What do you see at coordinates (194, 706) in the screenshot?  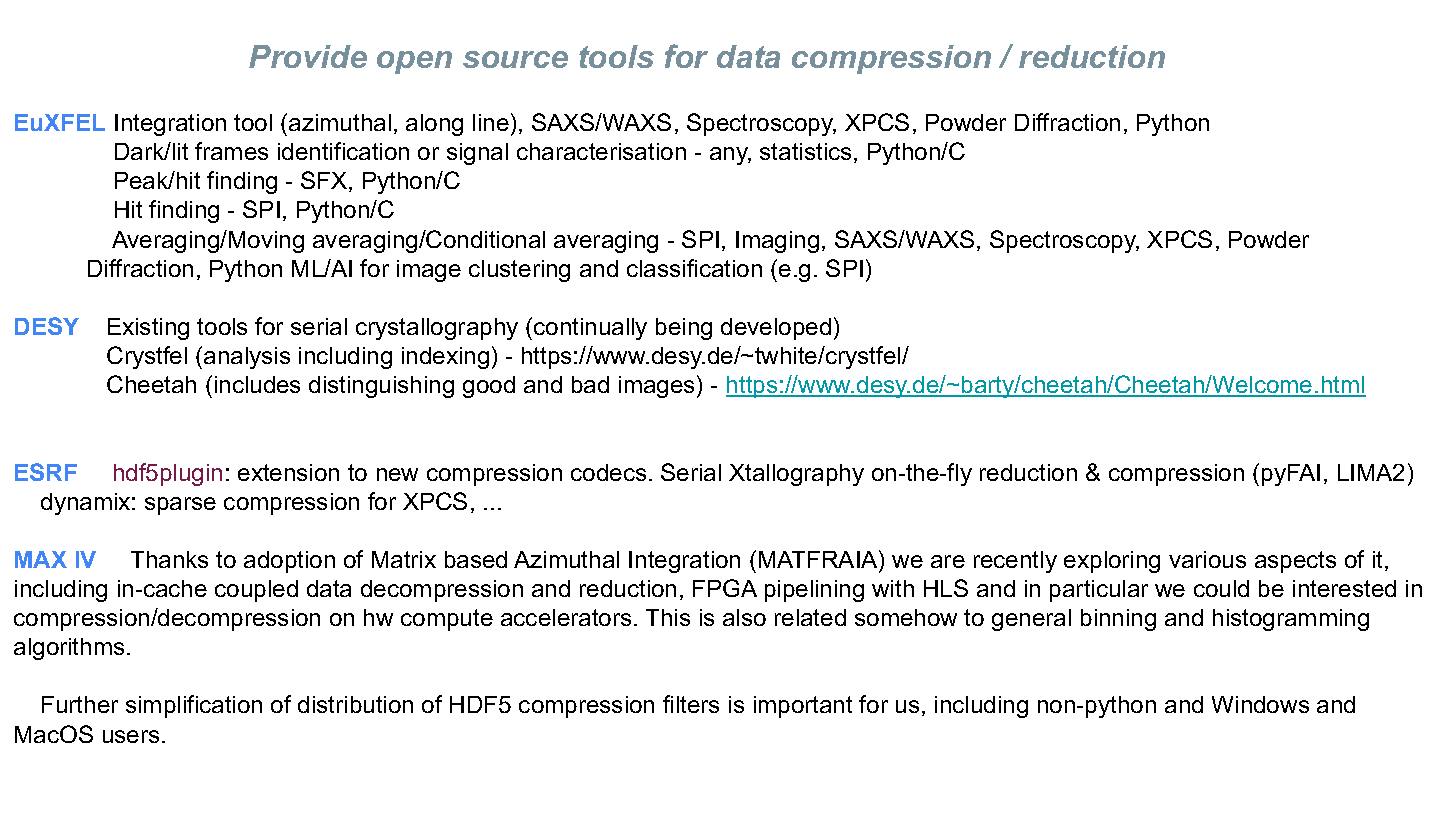 I see `simplification` at bounding box center [194, 706].
